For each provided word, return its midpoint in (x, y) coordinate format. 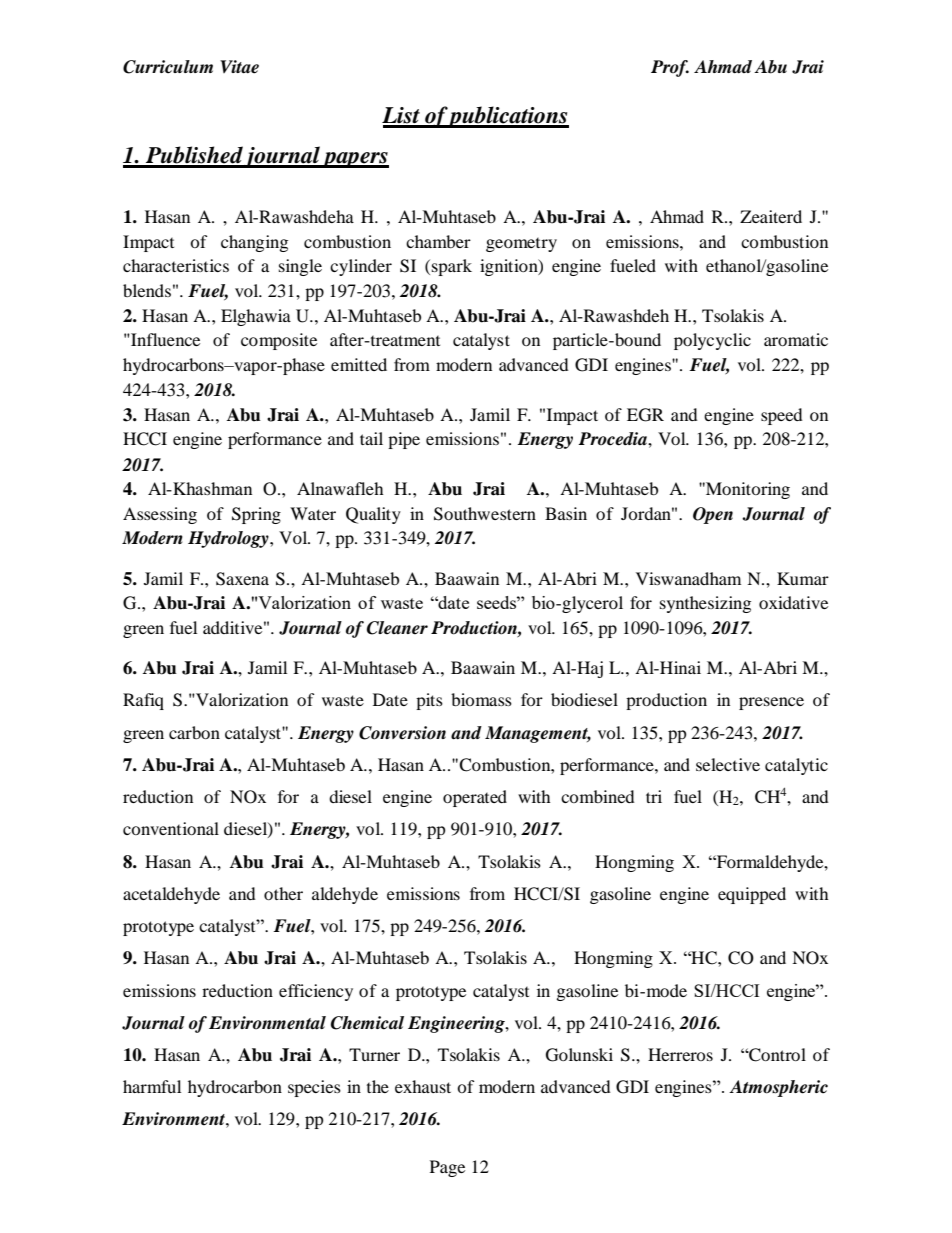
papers (355, 160)
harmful (152, 1086)
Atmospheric (778, 1088)
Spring (256, 515)
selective (728, 764)
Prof (670, 68)
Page (447, 1168)
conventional (171, 828)
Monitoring (747, 490)
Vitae (239, 67)
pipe (404, 440)
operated (475, 798)
